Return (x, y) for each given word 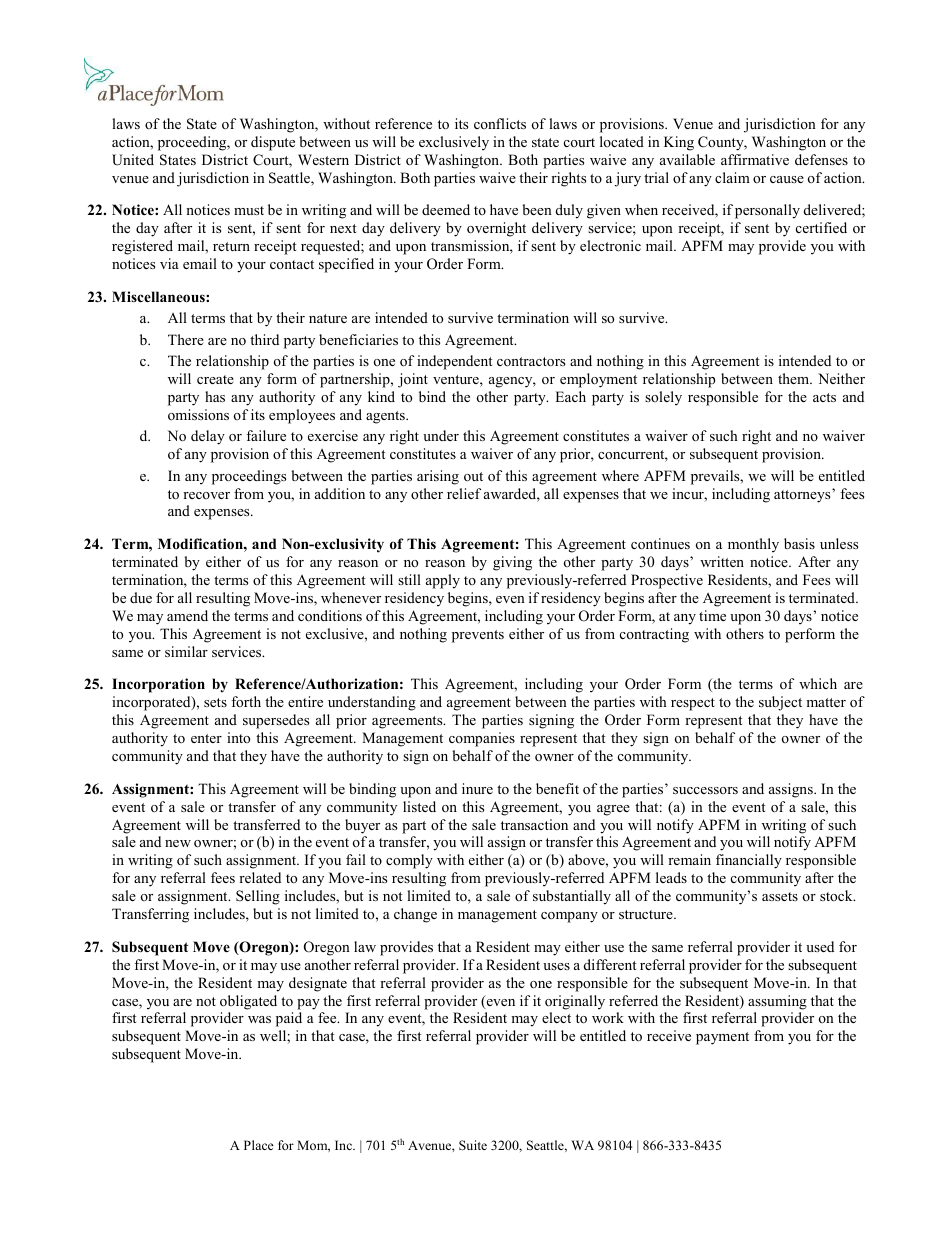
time (712, 615)
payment (722, 1038)
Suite (473, 1145)
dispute (273, 143)
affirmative (755, 159)
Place (259, 1145)
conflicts (500, 123)
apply (443, 581)
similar (186, 651)
